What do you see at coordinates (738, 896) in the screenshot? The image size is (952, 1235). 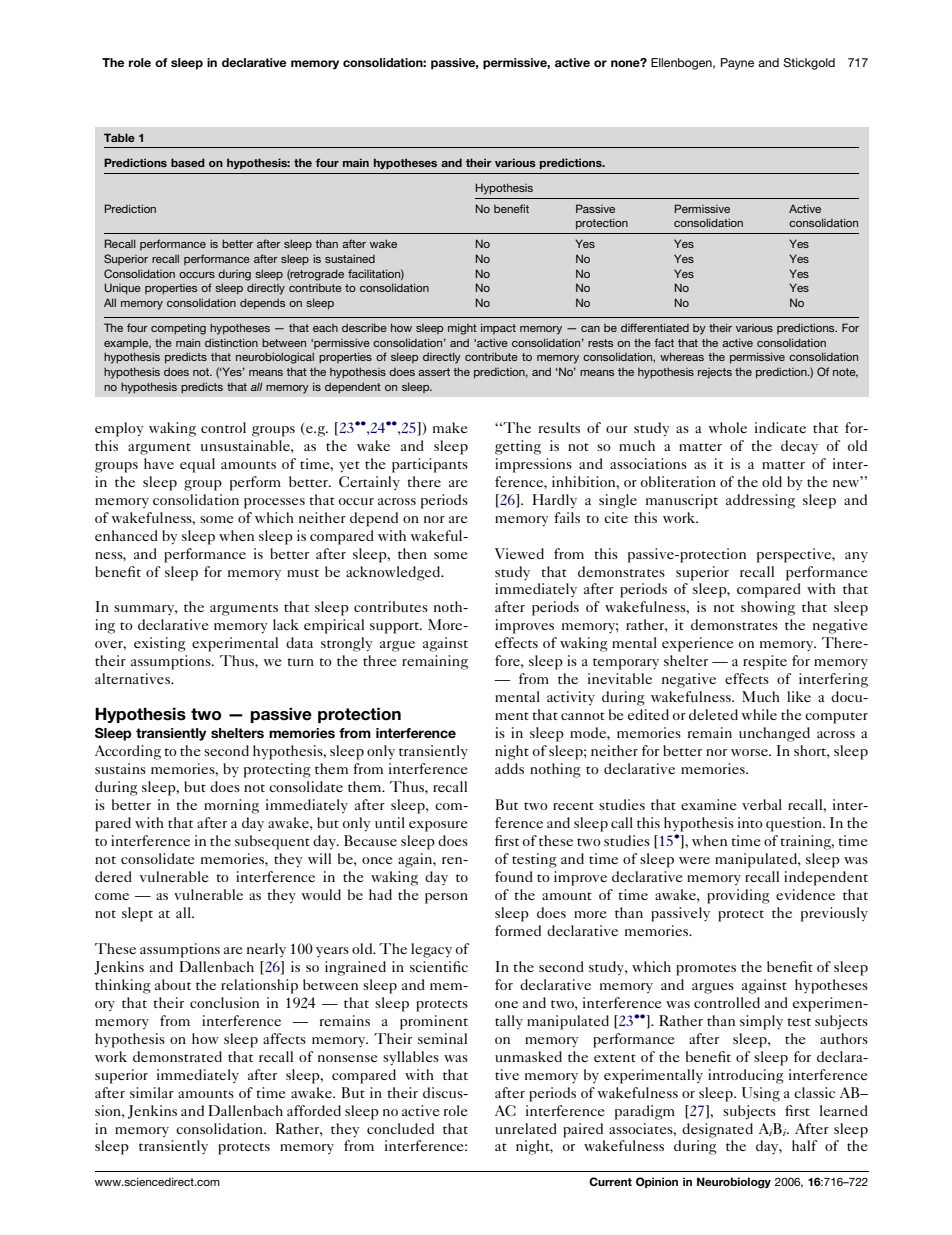 I see `providing` at bounding box center [738, 896].
